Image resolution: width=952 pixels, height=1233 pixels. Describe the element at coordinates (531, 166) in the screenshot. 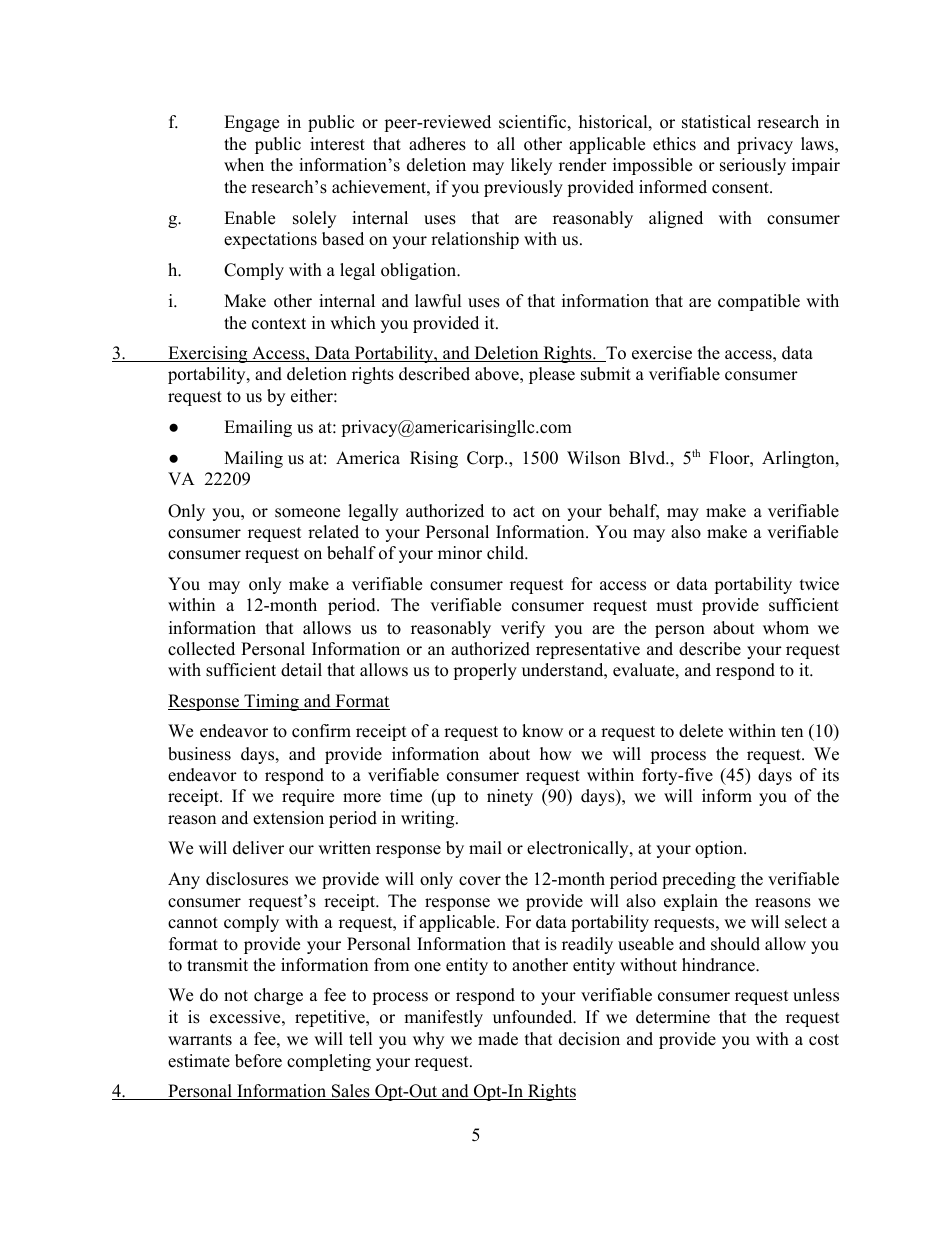

I see `likely` at that location.
